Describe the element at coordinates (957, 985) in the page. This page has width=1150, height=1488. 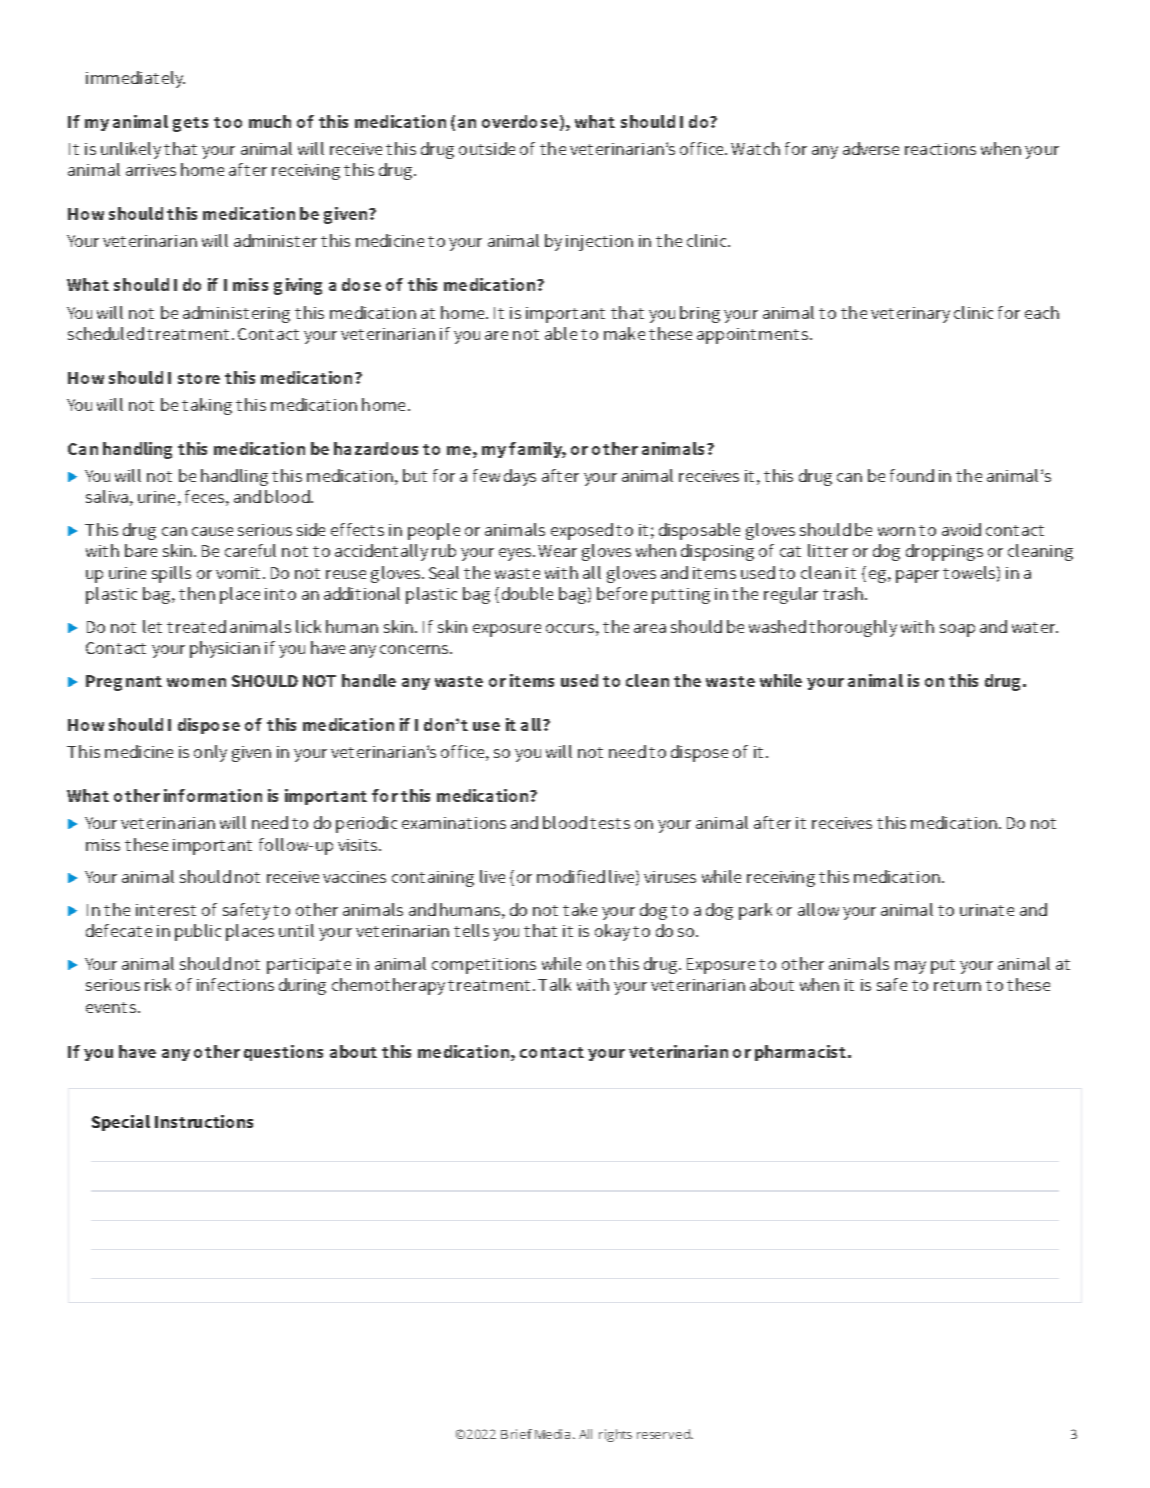
I see `return` at that location.
